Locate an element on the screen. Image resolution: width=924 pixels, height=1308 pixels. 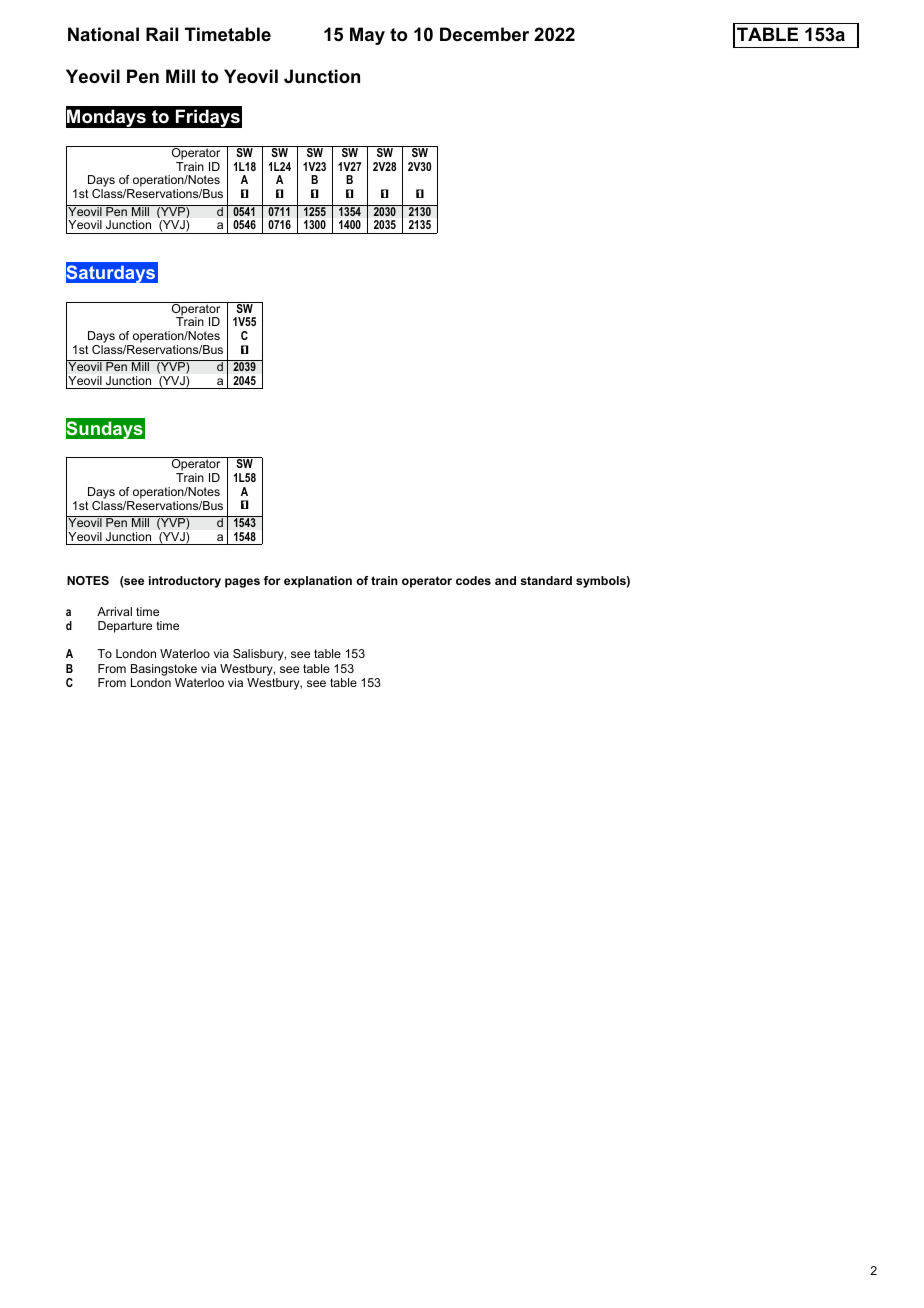
National is located at coordinates (103, 34).
